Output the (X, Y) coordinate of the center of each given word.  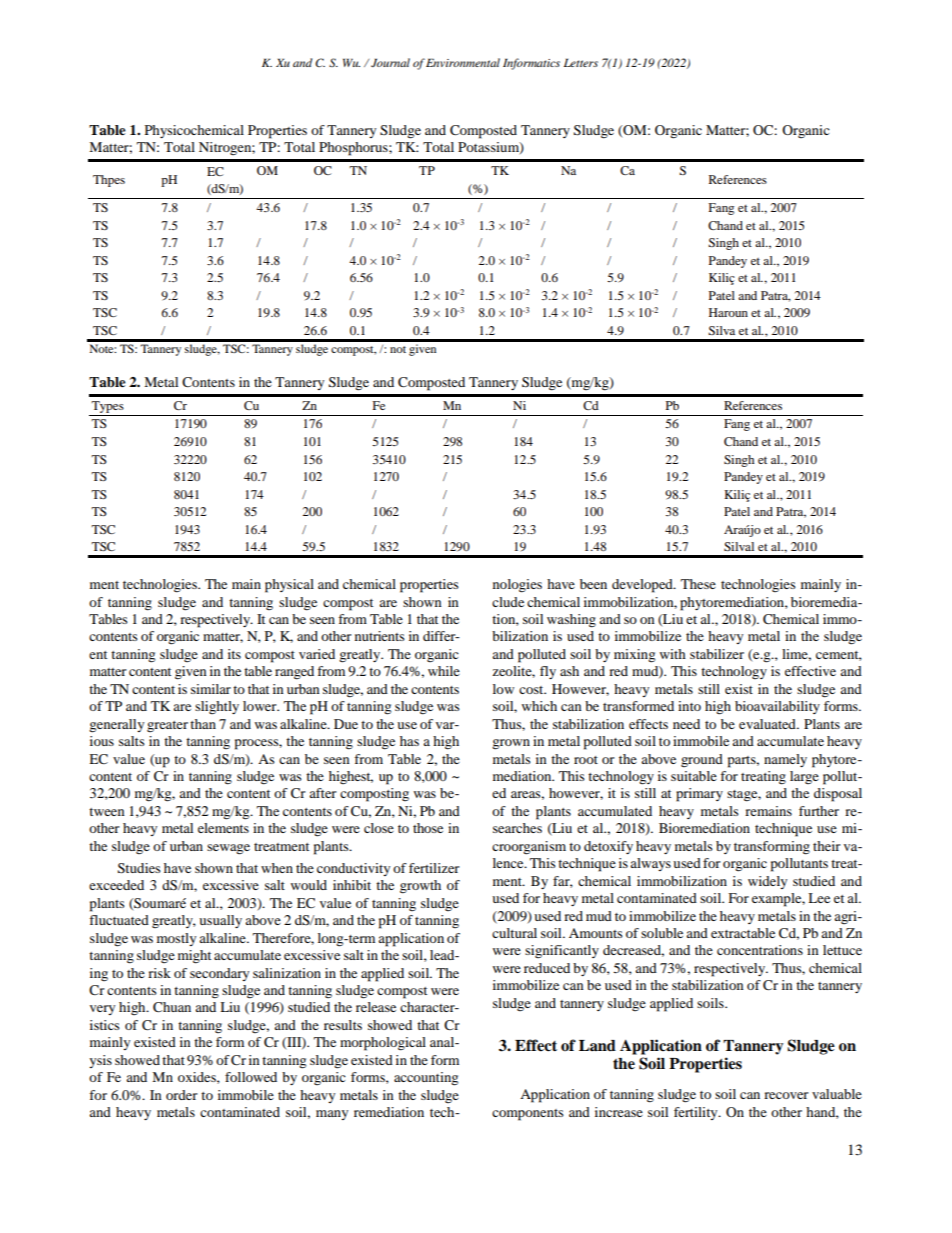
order (181, 1095)
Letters (581, 62)
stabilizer (717, 654)
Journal (390, 62)
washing (571, 621)
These (698, 584)
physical (289, 586)
